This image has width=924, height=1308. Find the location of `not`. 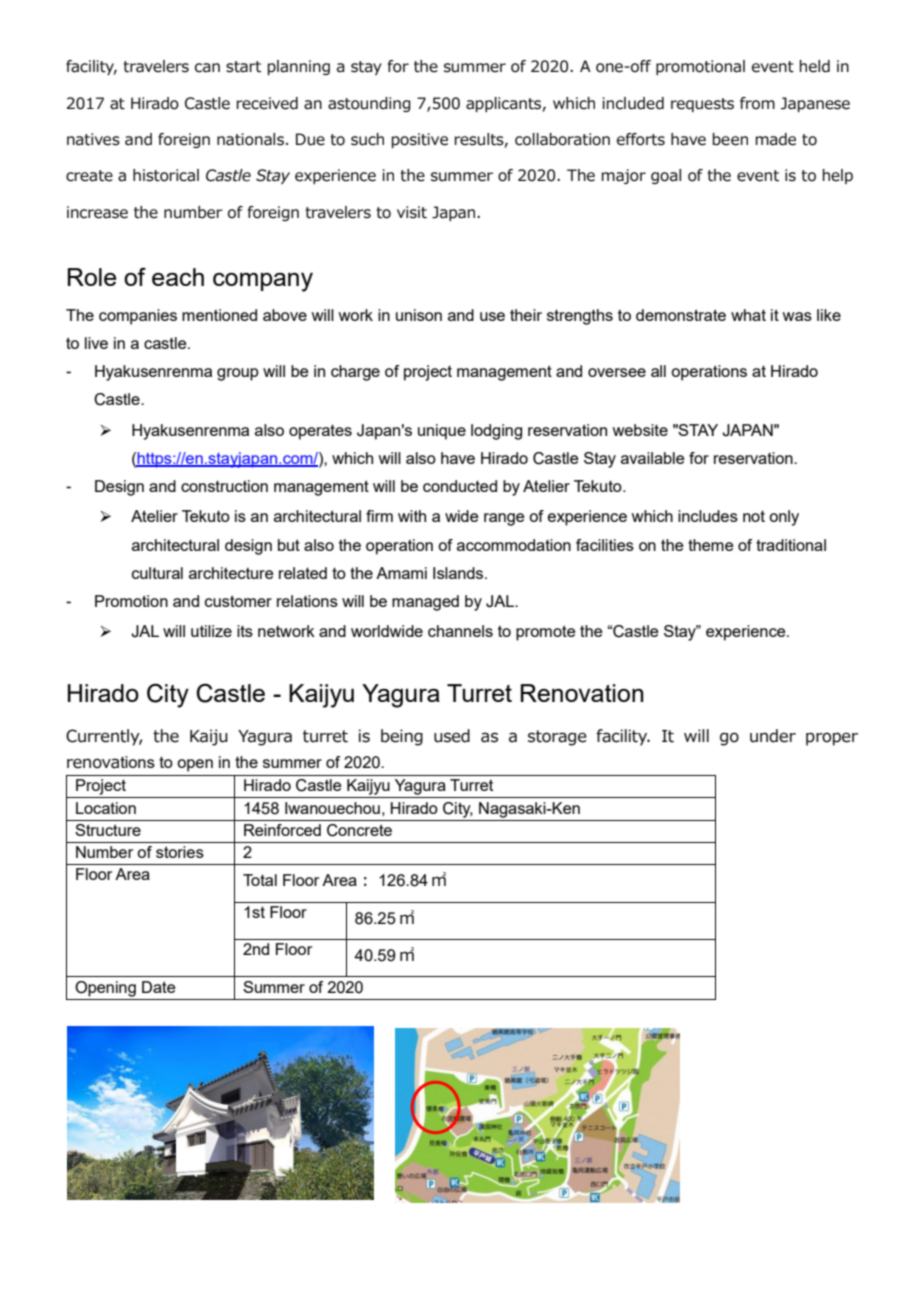

not is located at coordinates (754, 516).
